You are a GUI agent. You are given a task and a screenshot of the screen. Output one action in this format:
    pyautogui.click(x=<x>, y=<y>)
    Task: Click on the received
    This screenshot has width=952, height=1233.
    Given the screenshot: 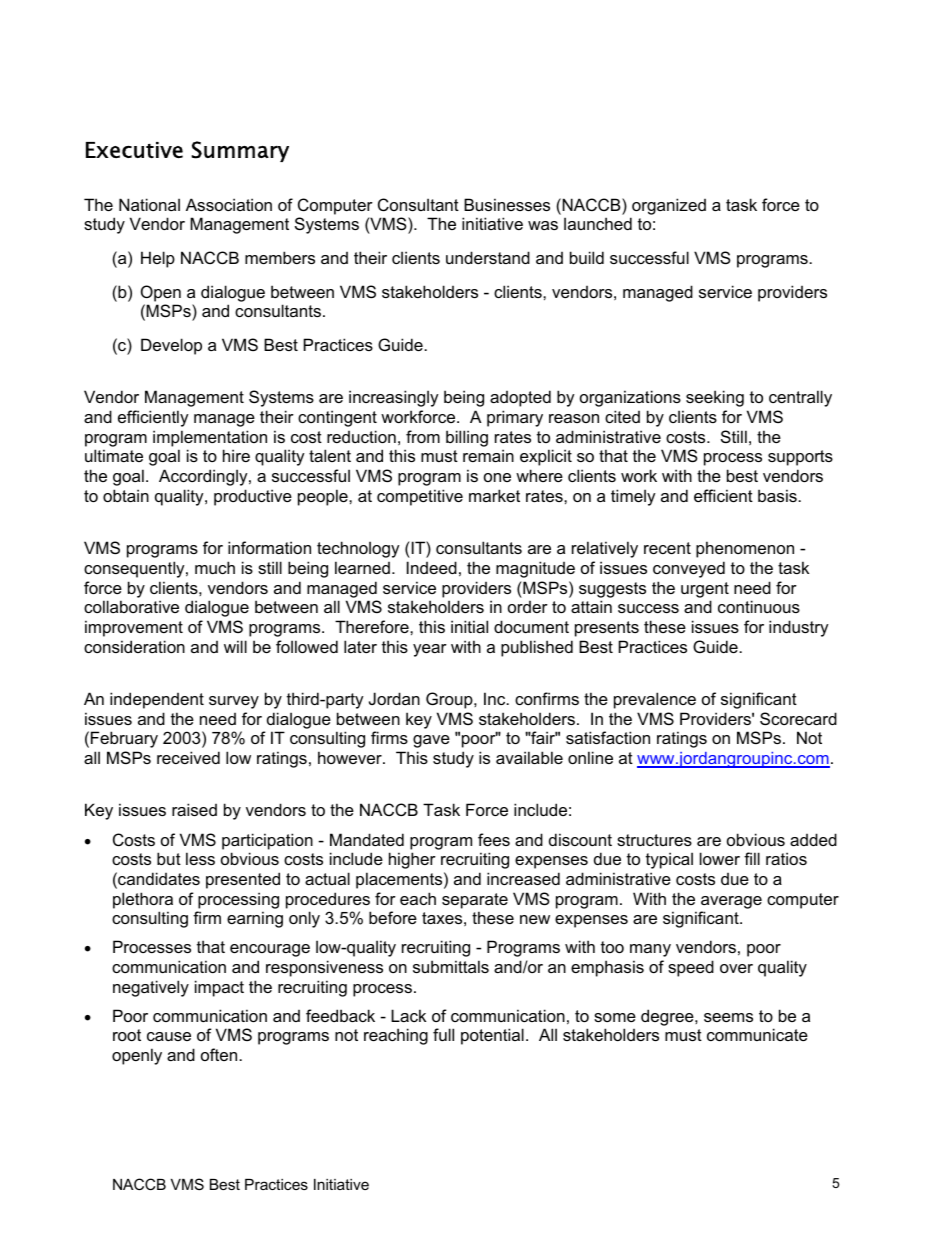 What is the action you would take?
    pyautogui.click(x=188, y=757)
